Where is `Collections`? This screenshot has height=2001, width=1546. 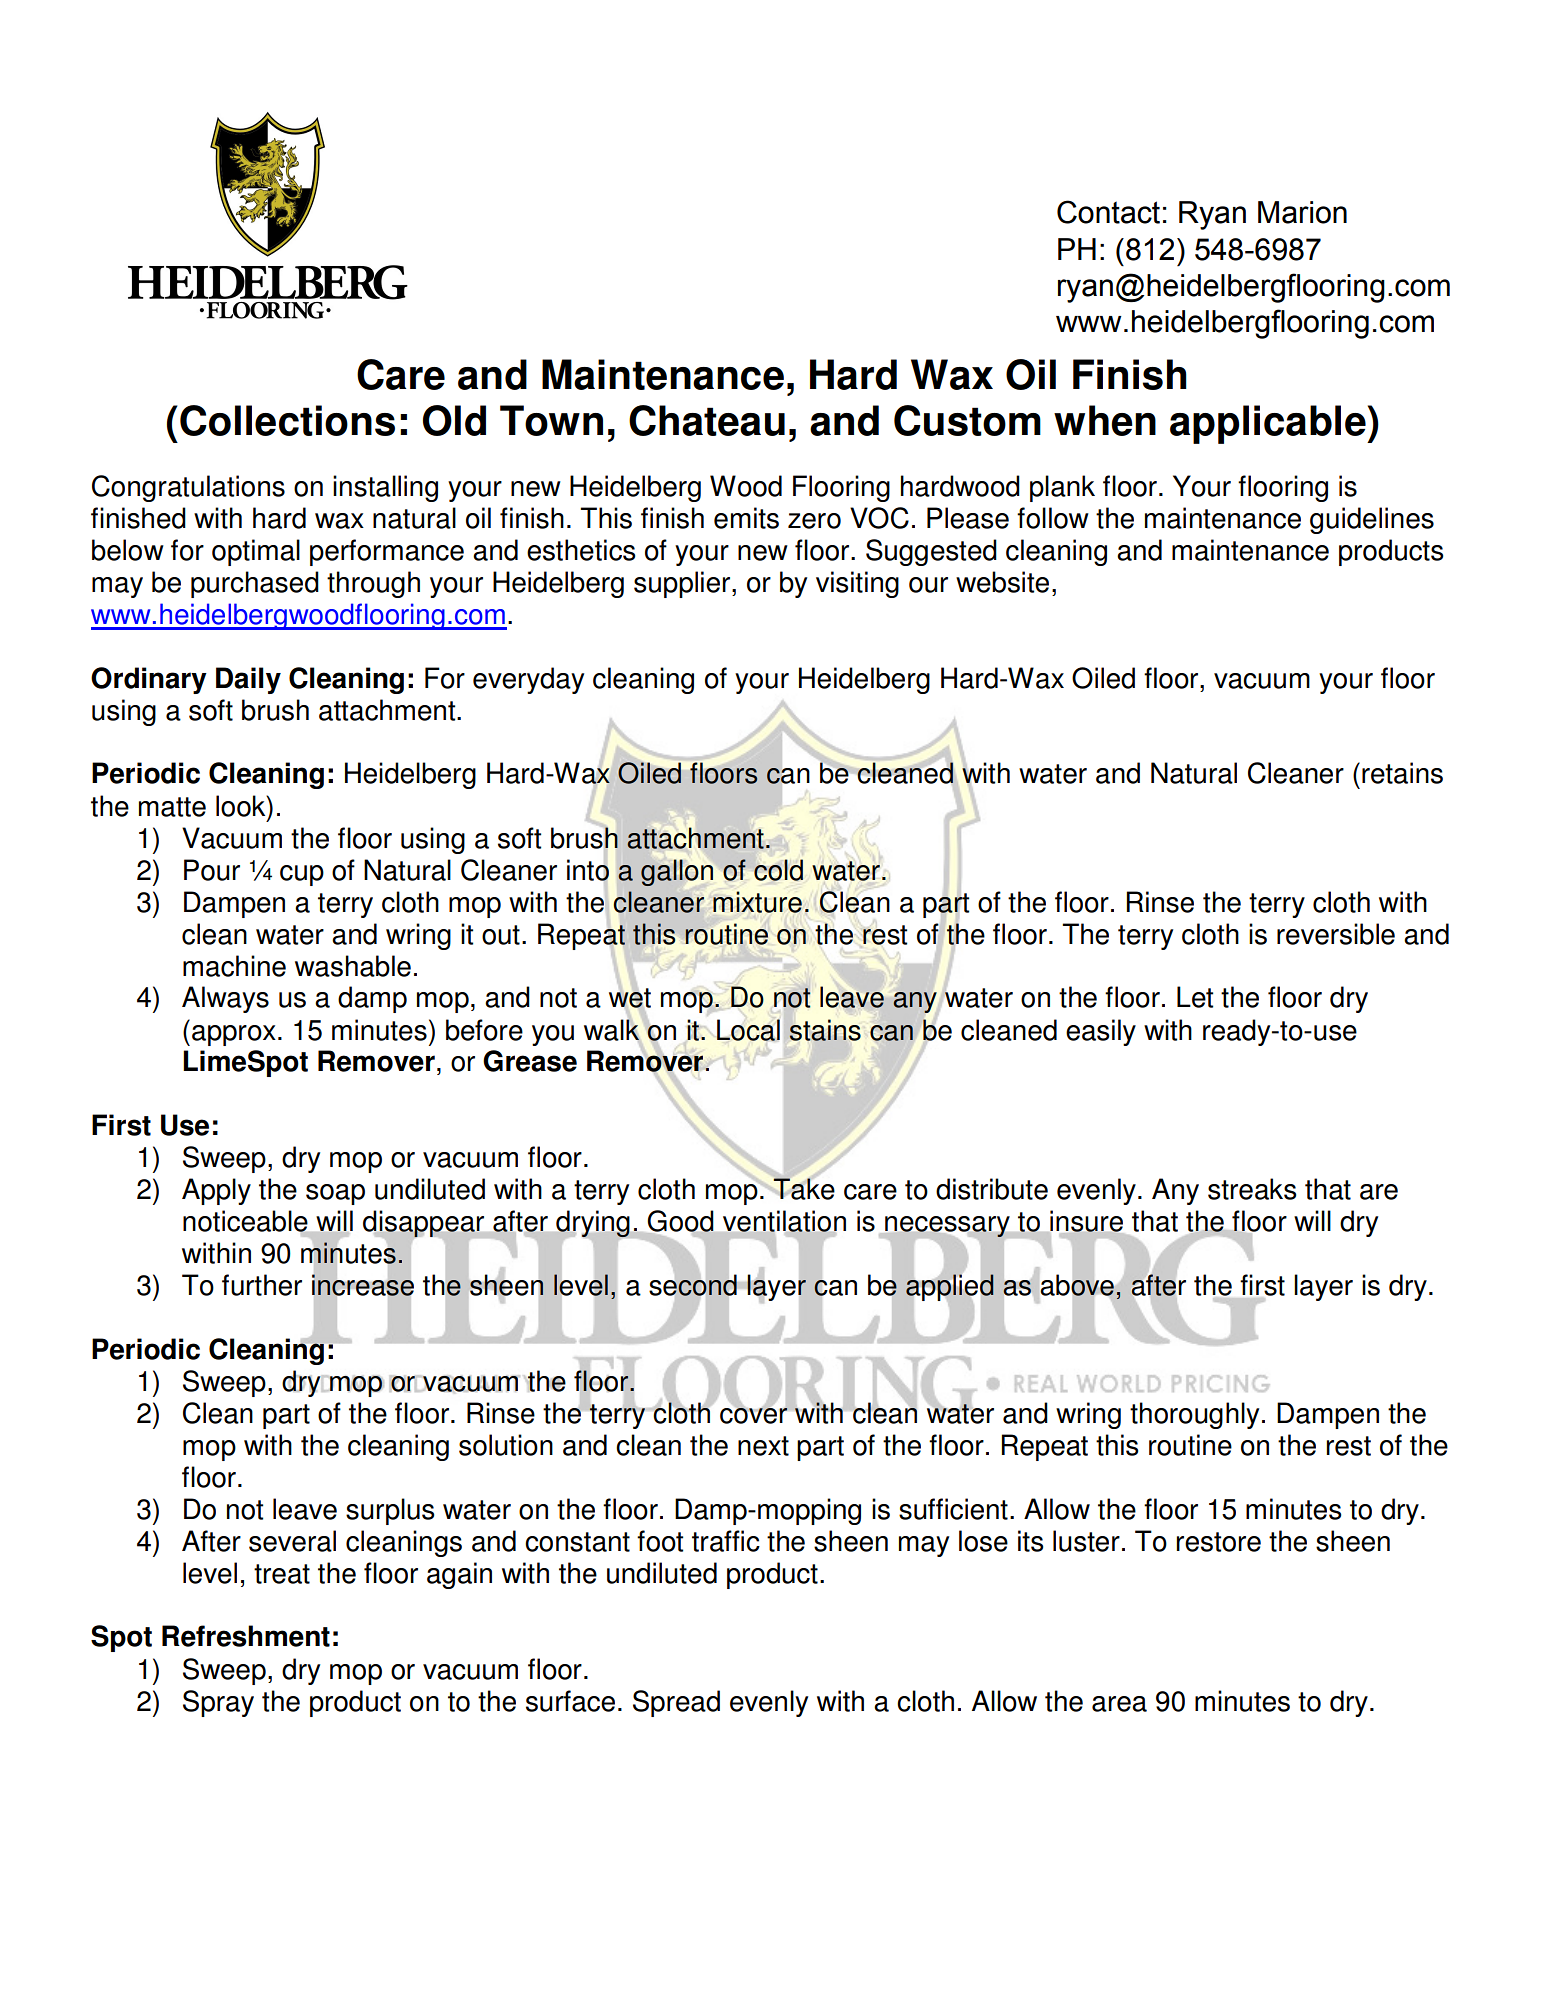 Collections is located at coordinates (287, 420).
